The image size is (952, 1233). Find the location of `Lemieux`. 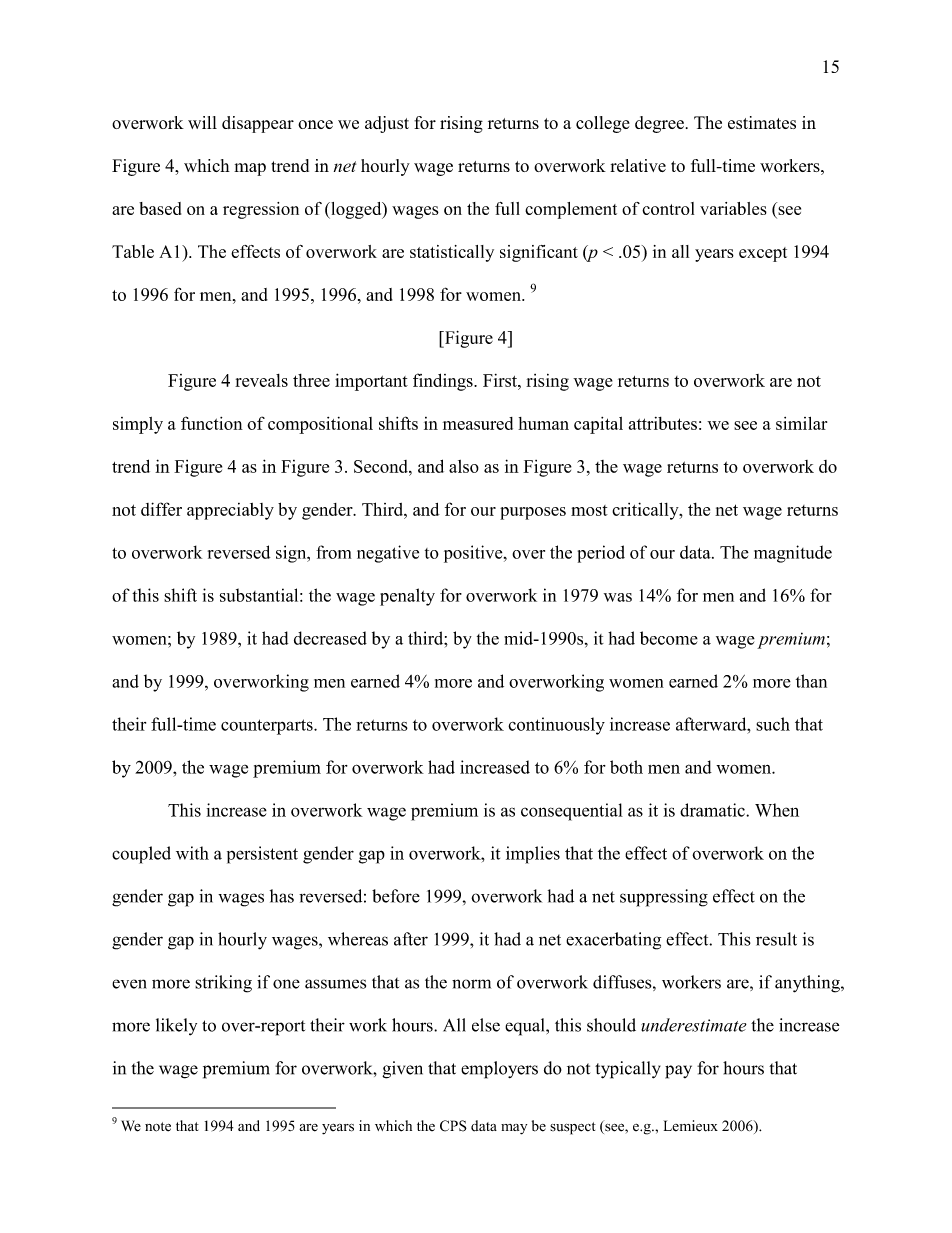

Lemieux is located at coordinates (691, 1126).
